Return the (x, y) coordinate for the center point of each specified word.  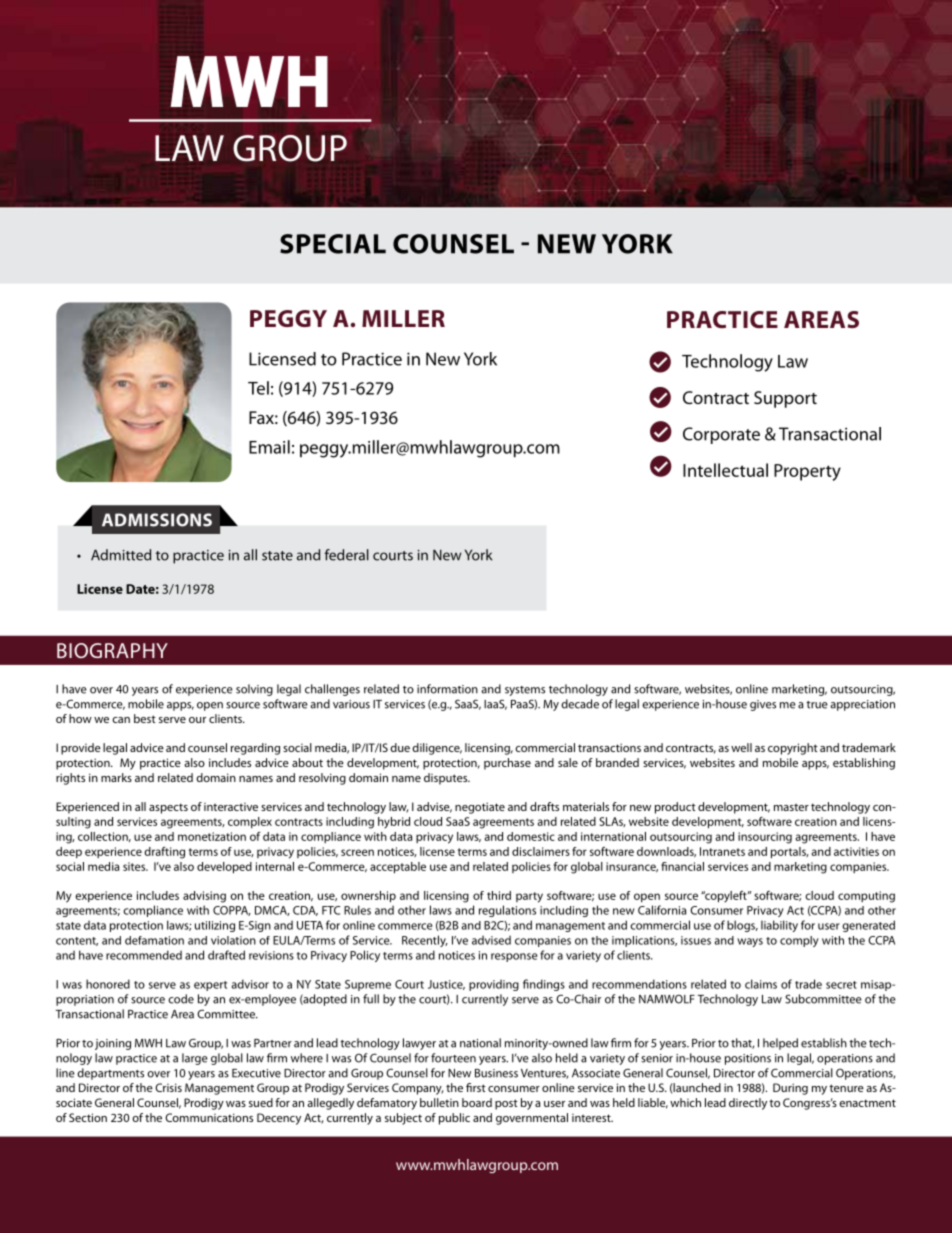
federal (347, 555)
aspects (168, 808)
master (791, 807)
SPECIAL (333, 244)
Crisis (168, 1087)
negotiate (480, 808)
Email (269, 447)
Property (807, 472)
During (790, 1089)
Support (785, 399)
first (476, 1087)
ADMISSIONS (157, 520)
